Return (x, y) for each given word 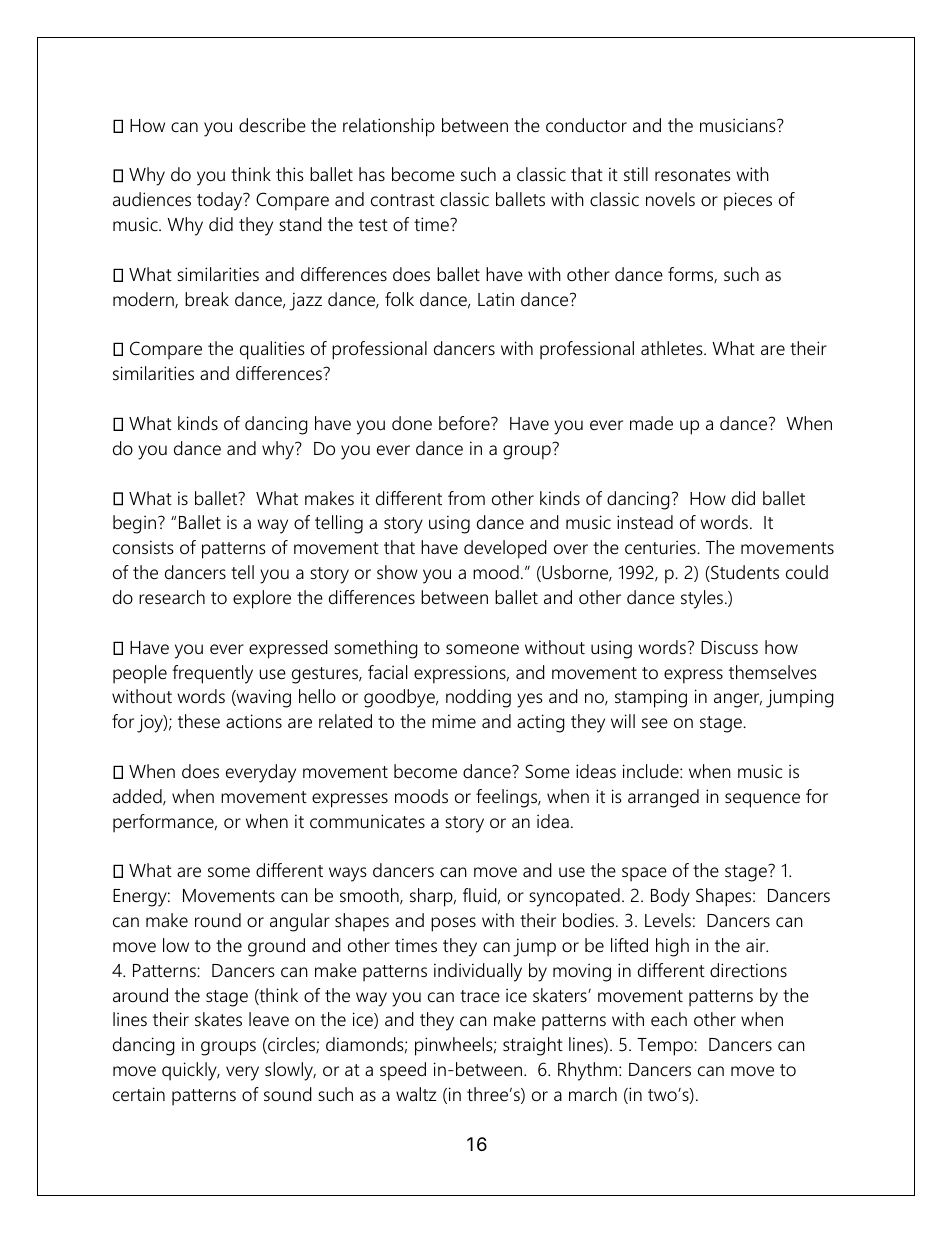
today (221, 201)
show (397, 572)
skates (218, 1019)
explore (262, 599)
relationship (389, 127)
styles (702, 599)
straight (533, 1046)
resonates (693, 175)
